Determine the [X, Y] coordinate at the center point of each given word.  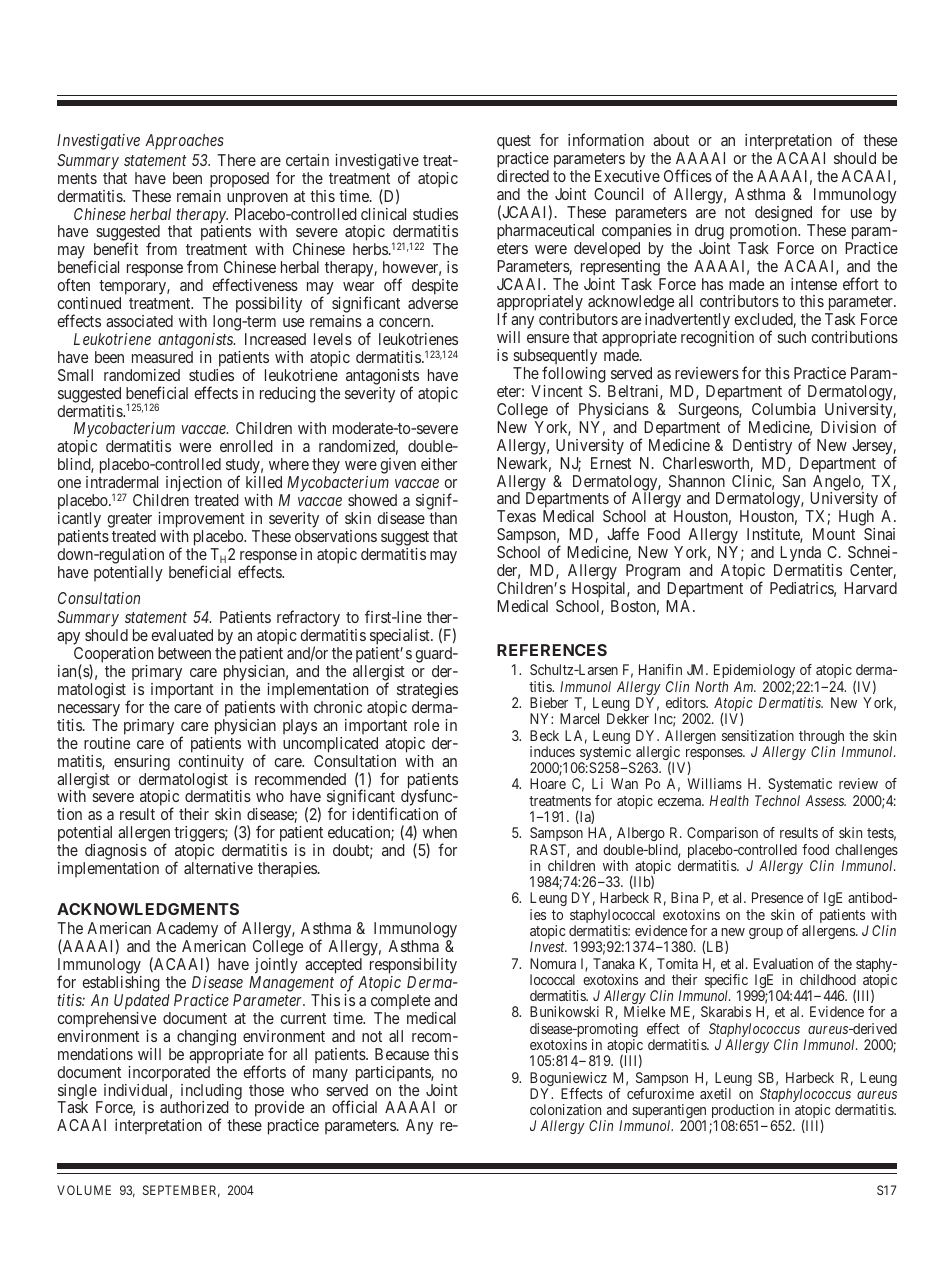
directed [523, 176]
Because [402, 1054]
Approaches [184, 142]
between [184, 653]
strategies [427, 691]
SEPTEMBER [181, 1191]
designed [783, 214]
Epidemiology [754, 673]
